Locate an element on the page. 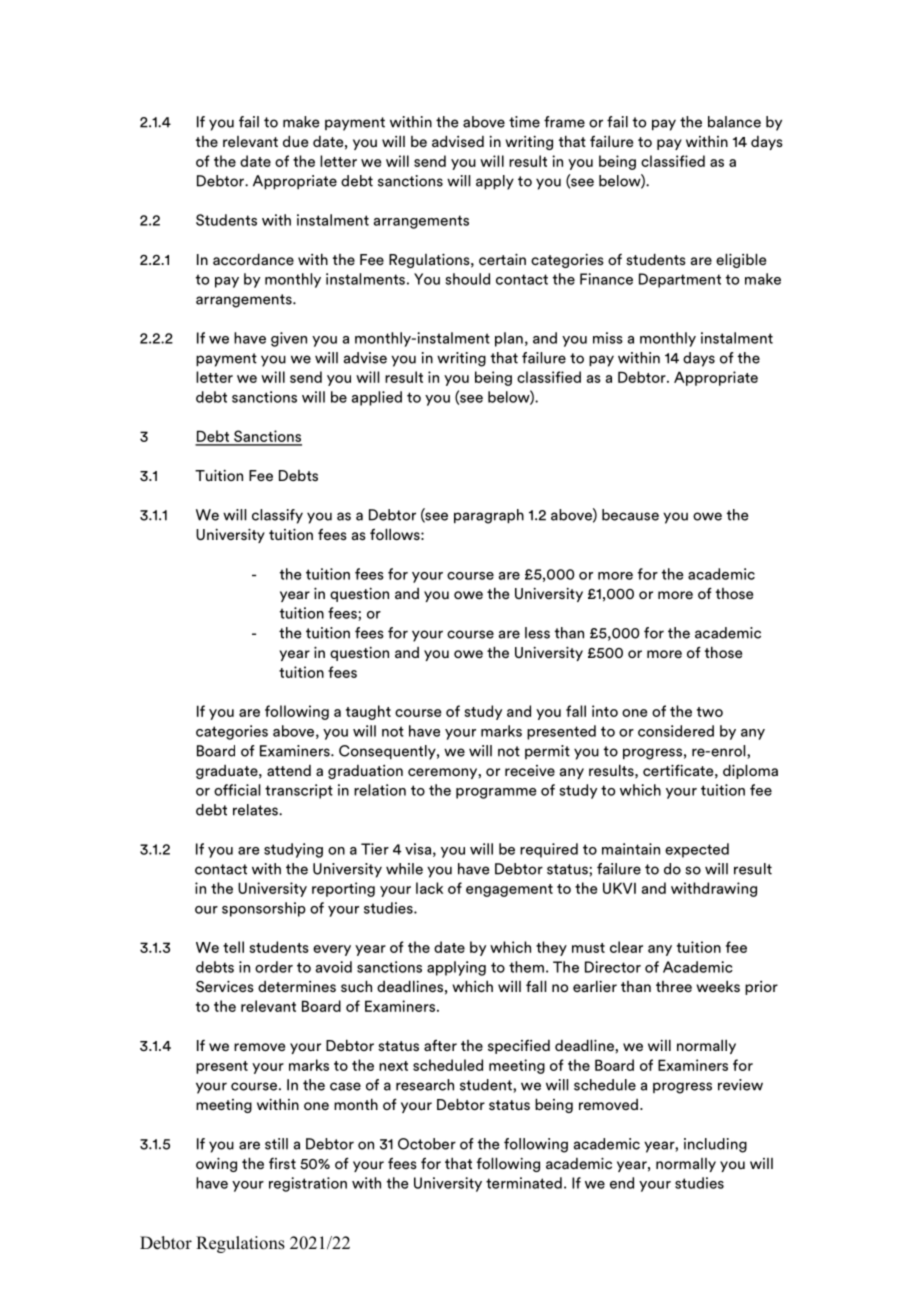 The height and width of the page is (1308, 924). time is located at coordinates (524, 122).
